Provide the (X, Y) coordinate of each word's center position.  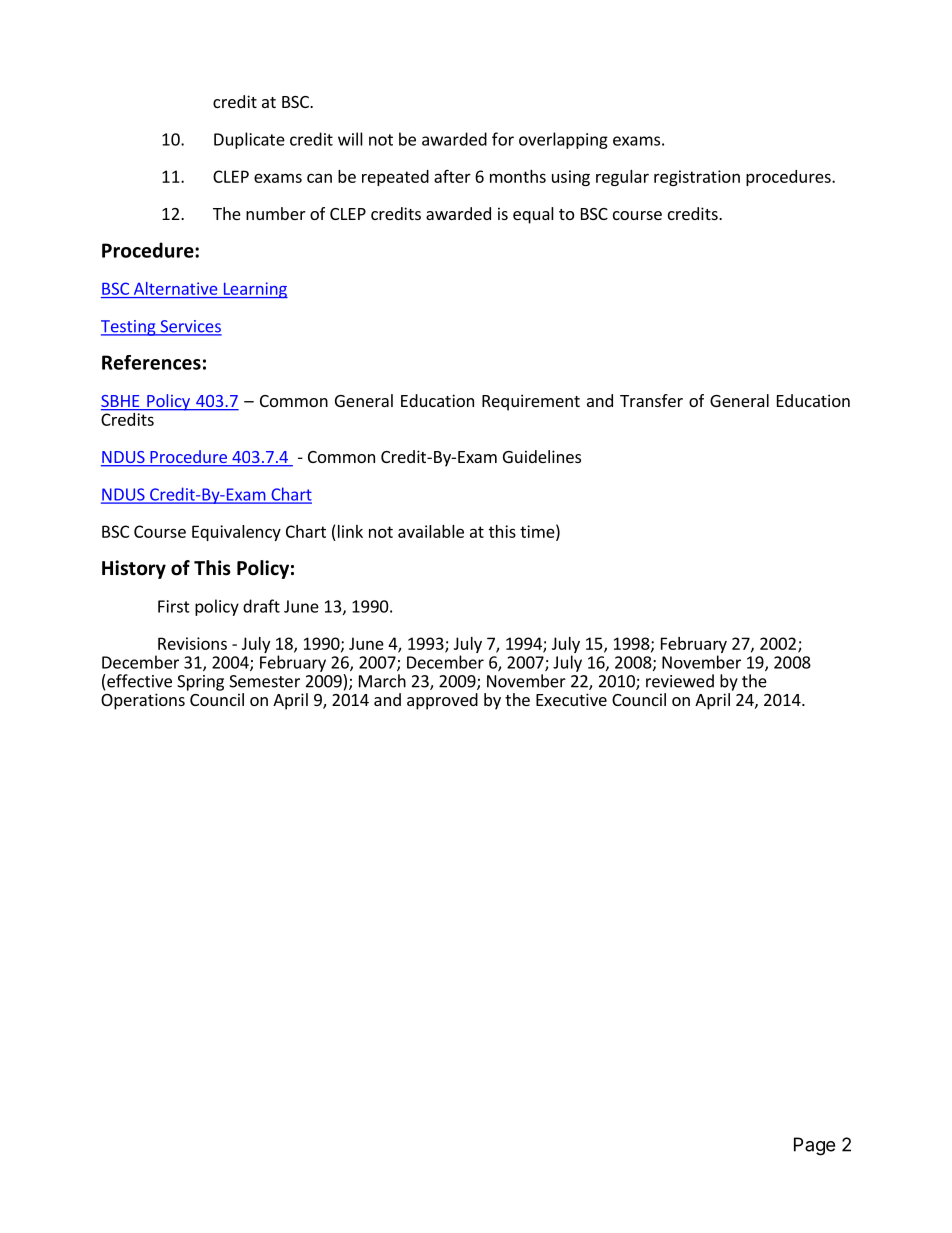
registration (697, 178)
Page (814, 1146)
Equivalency (236, 533)
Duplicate (249, 140)
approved (442, 701)
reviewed (680, 681)
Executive (571, 699)
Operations (143, 701)
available (431, 531)
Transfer (651, 400)
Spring (200, 683)
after (452, 176)
